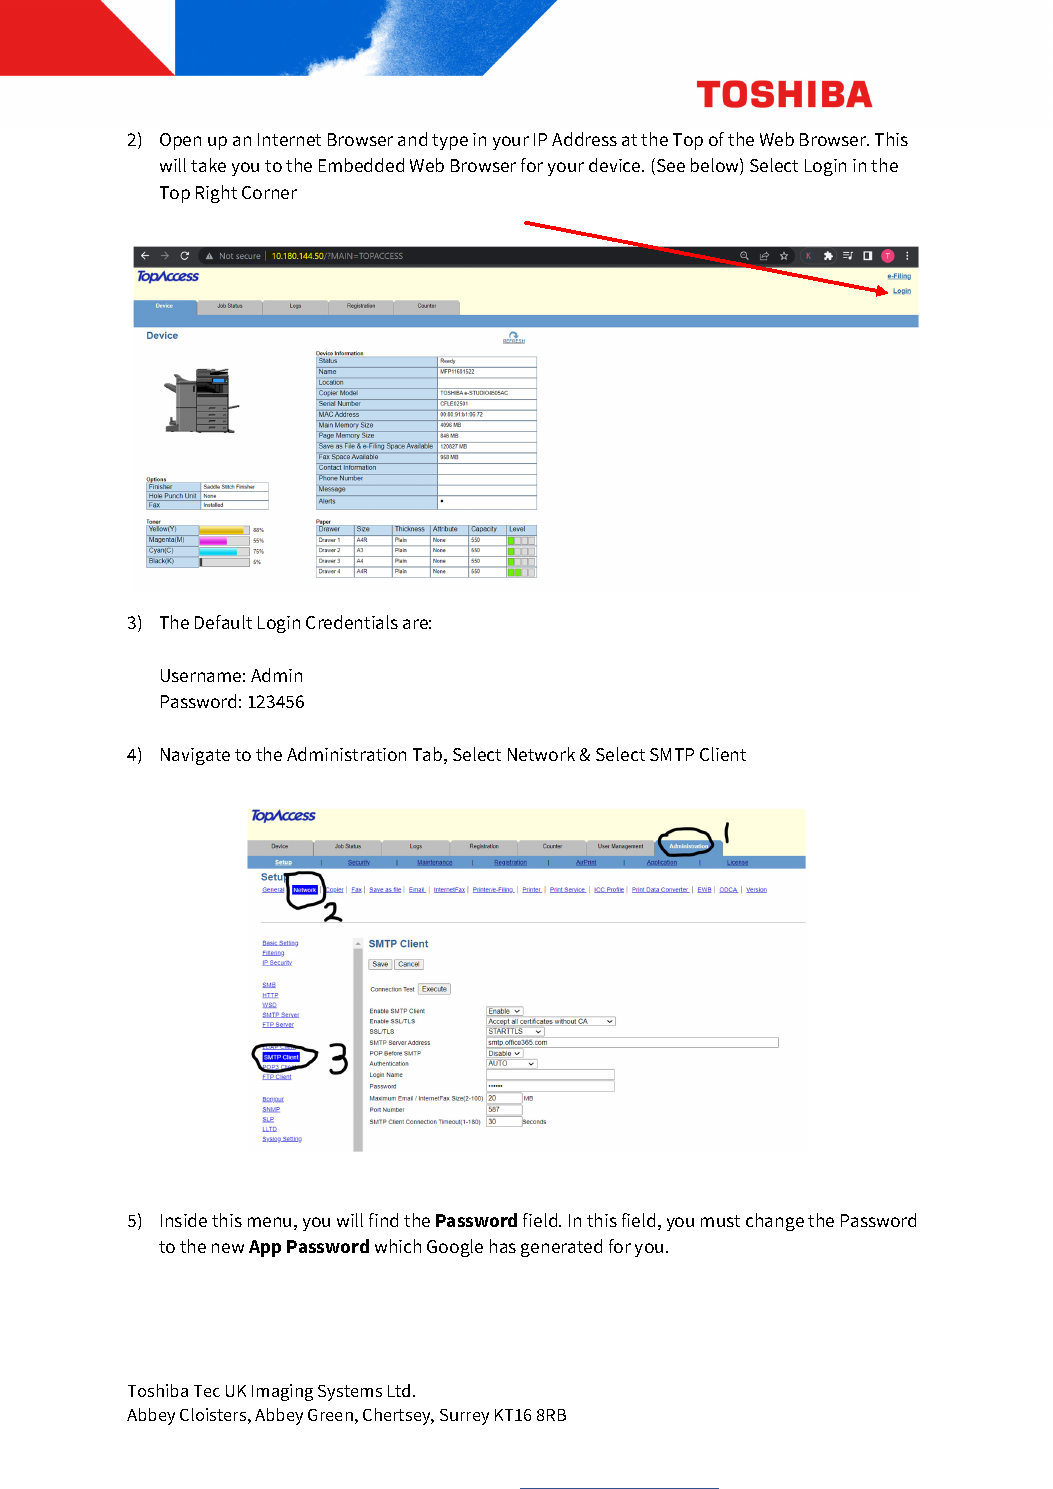 This document has width=1053, height=1489. What do you see at coordinates (541, 754) in the document?
I see `Network` at bounding box center [541, 754].
